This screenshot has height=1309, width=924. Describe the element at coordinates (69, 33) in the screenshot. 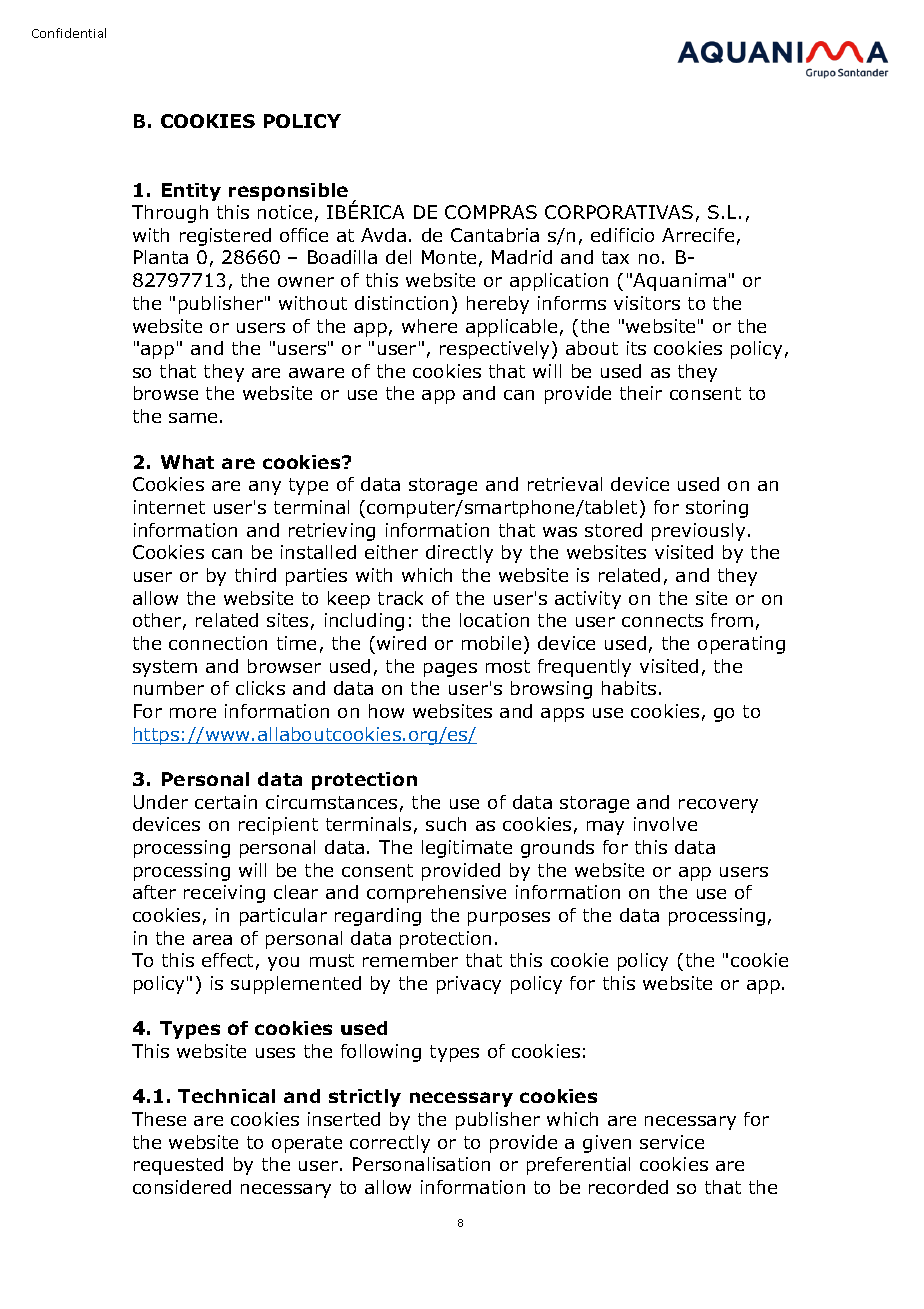

I see `Confidential` at that location.
